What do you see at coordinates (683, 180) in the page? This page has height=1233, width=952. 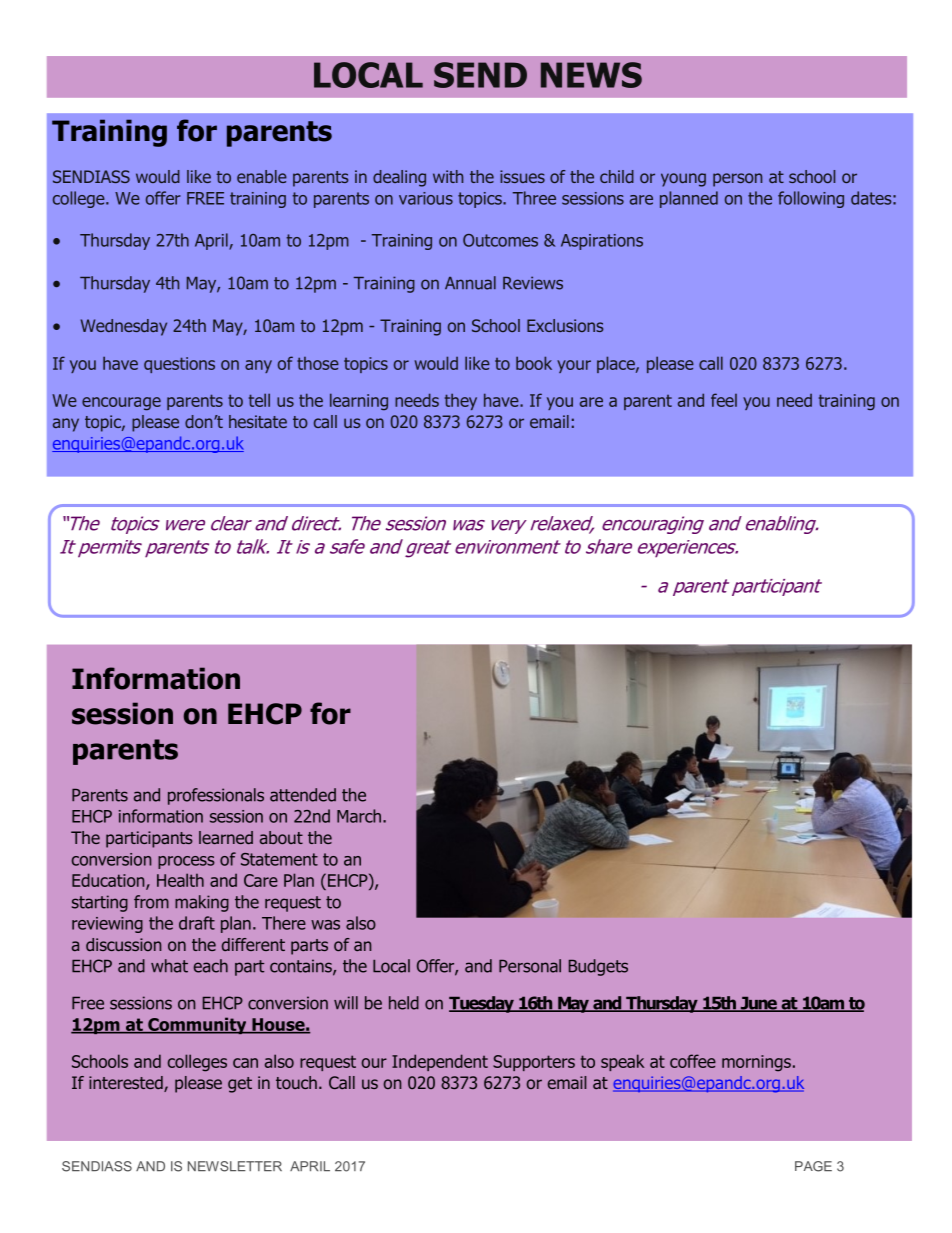 I see `young` at bounding box center [683, 180].
